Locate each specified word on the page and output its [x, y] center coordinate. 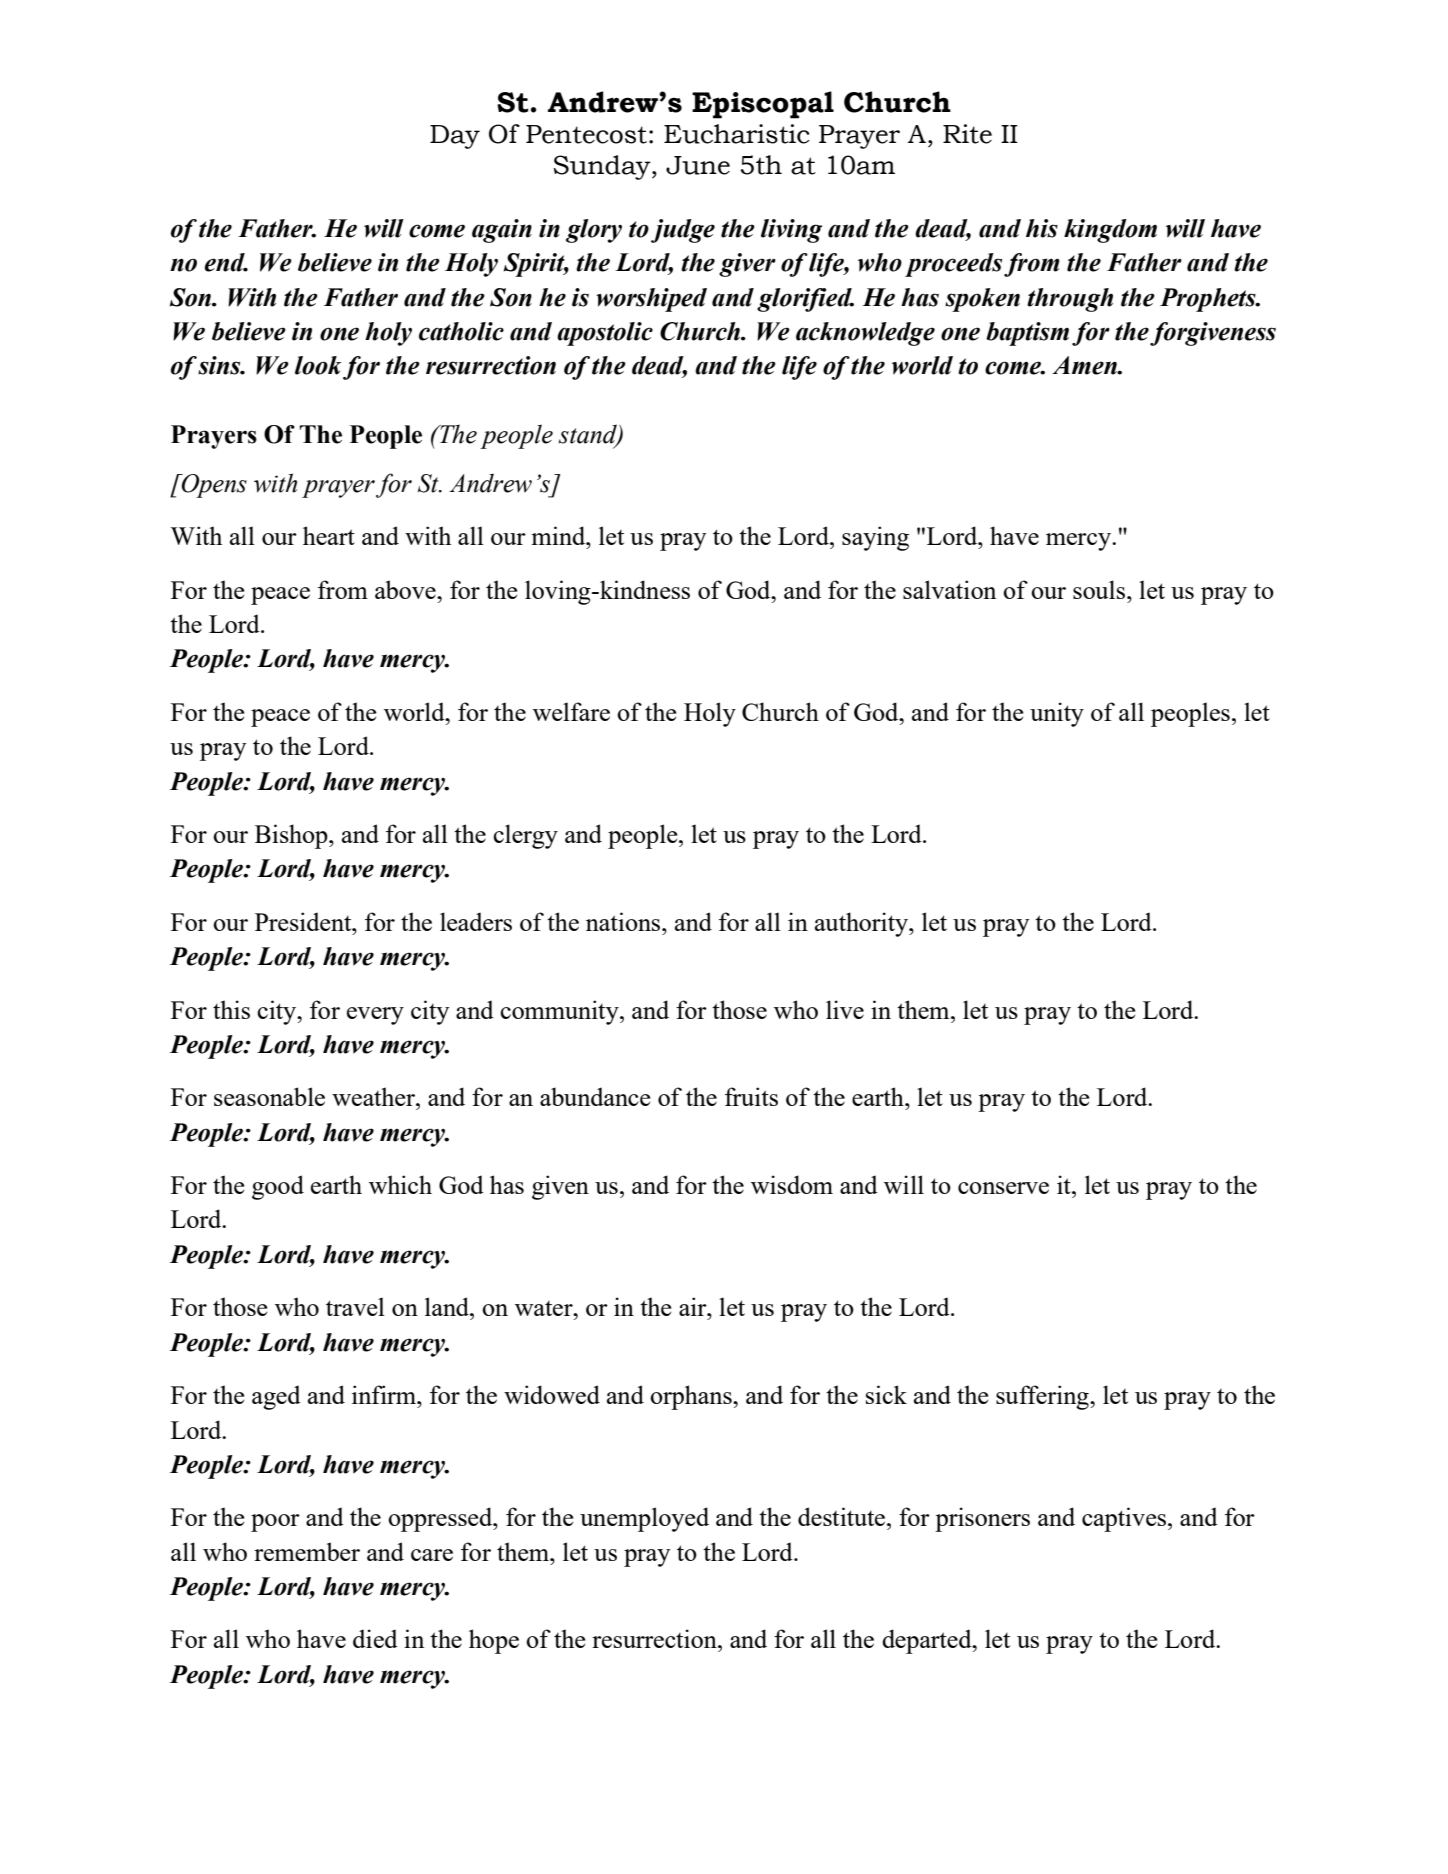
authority [863, 924]
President [304, 921]
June [698, 165]
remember [307, 1551]
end [226, 262]
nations [624, 921]
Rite [967, 134]
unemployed [644, 1519]
